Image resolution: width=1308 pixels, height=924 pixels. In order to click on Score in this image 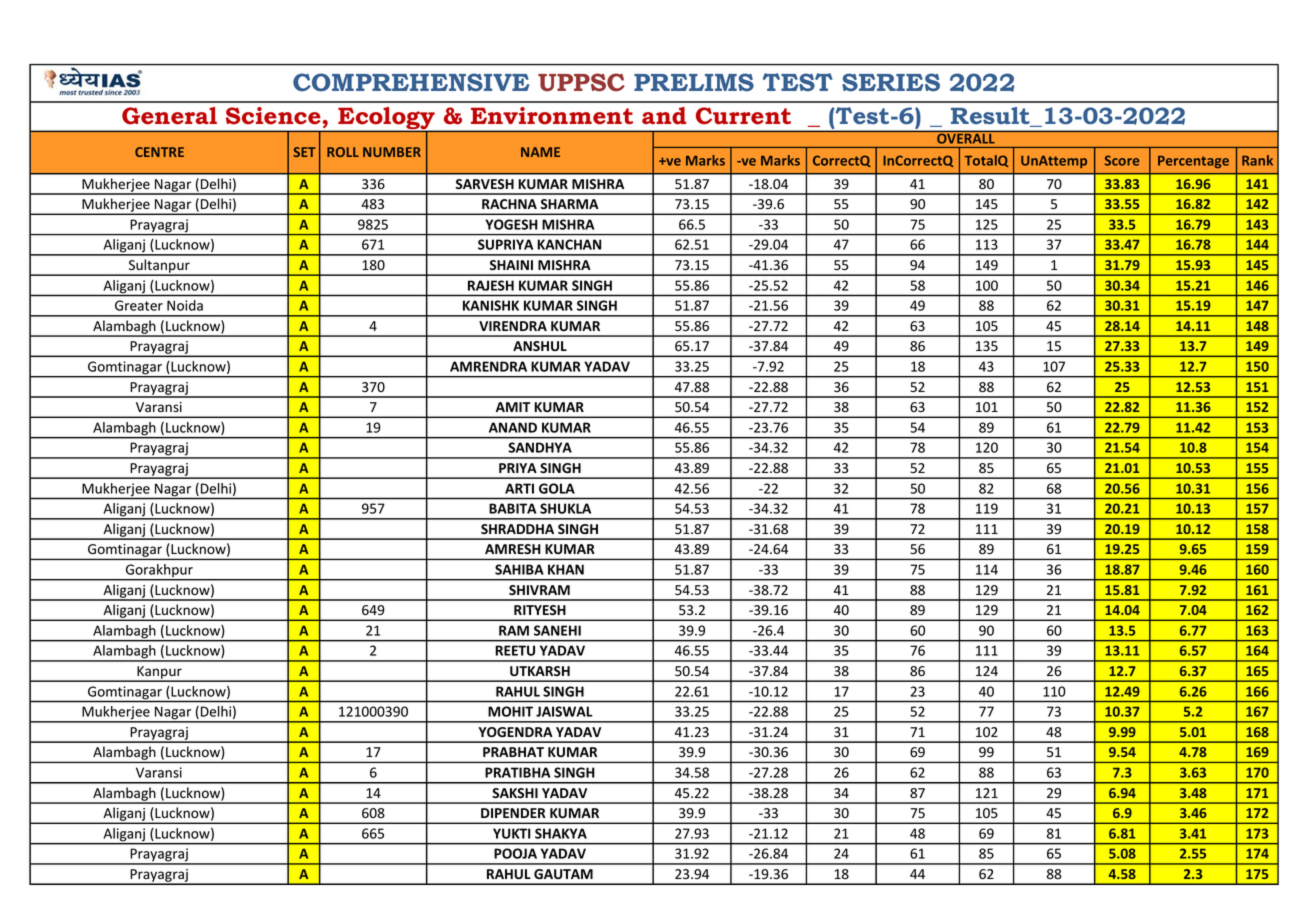, I will do `click(1122, 160)`.
